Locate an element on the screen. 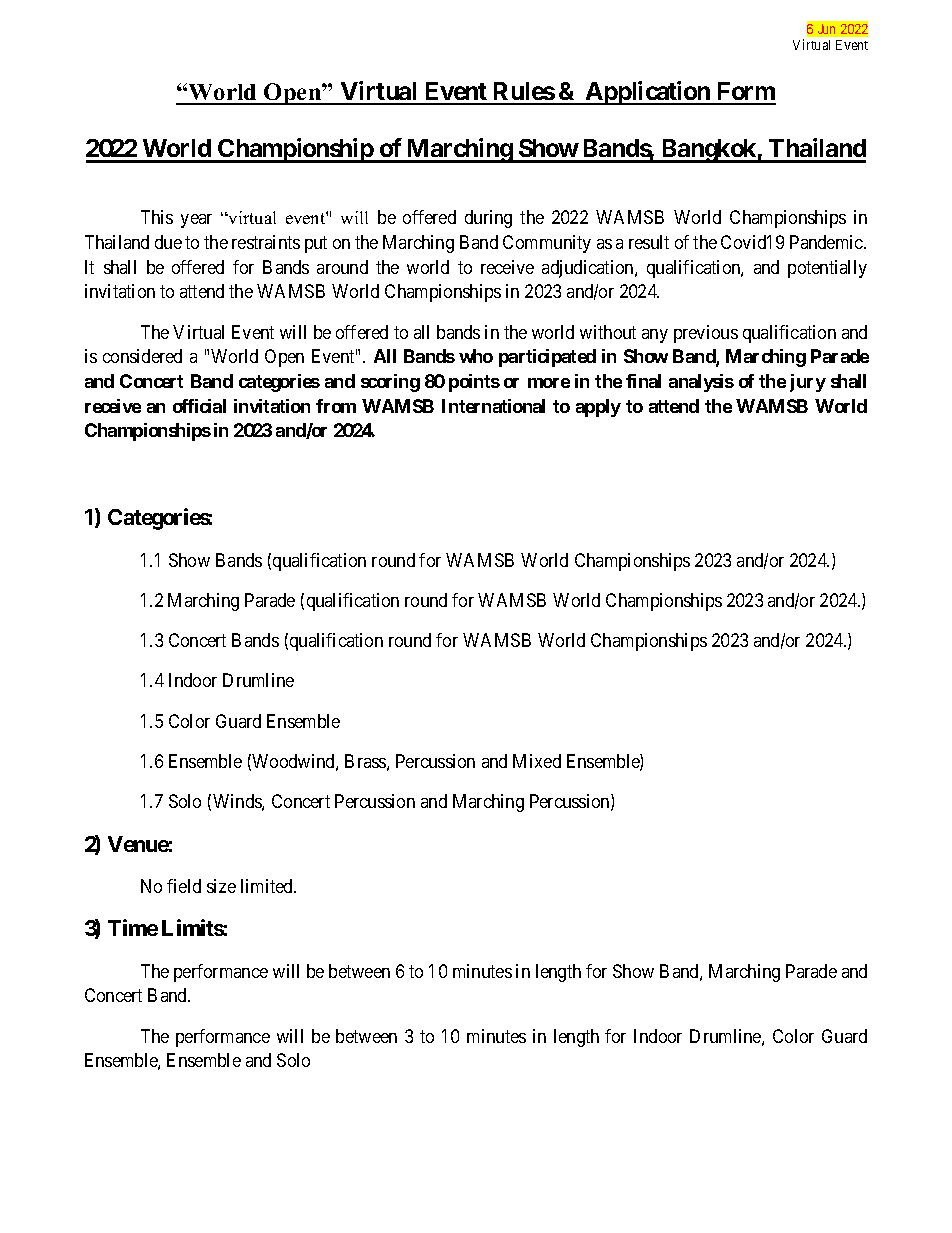 The width and height of the screenshot is (952, 1233). who is located at coordinates (476, 356).
